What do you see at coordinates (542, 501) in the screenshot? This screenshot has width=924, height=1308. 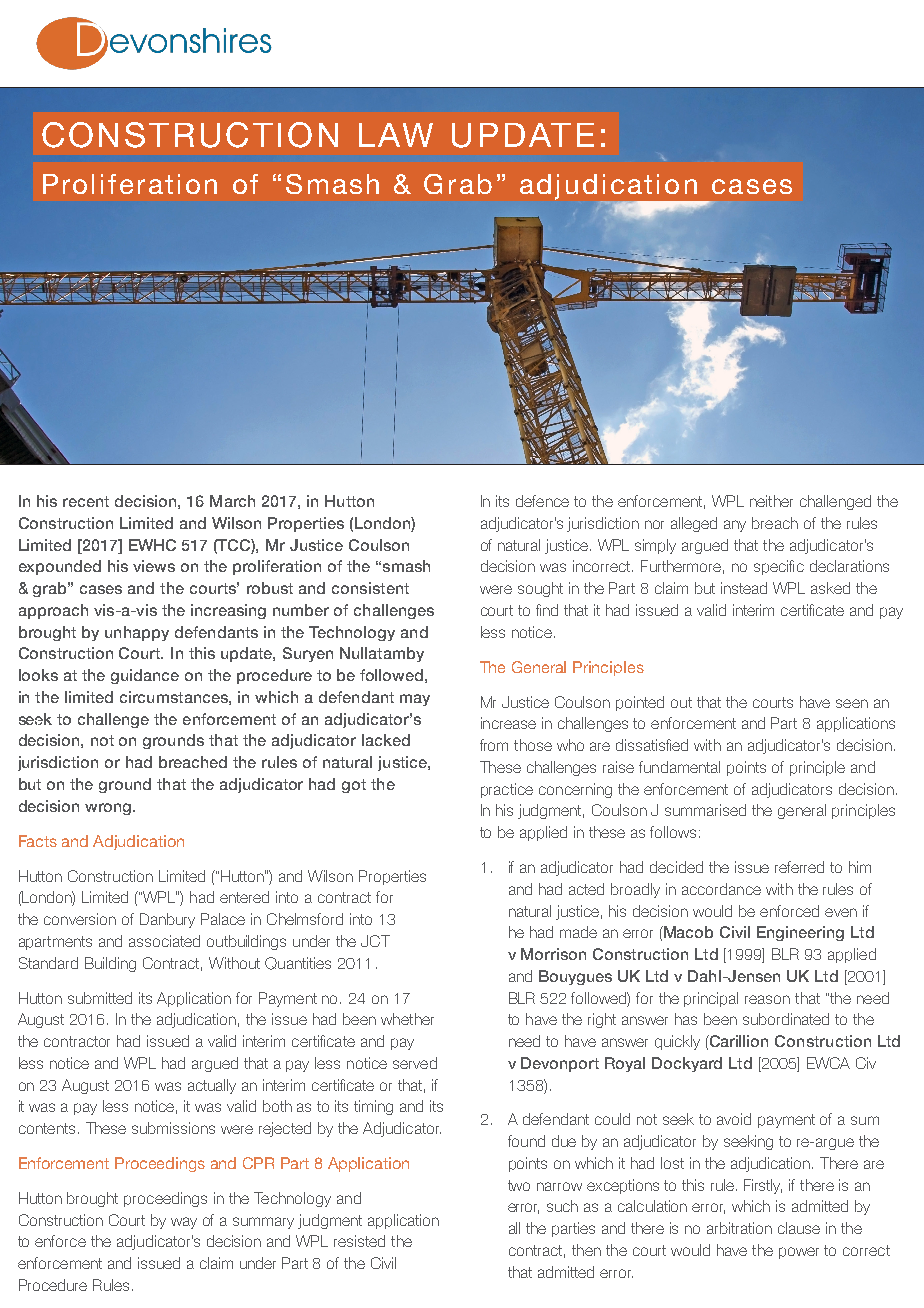 I see `defence` at bounding box center [542, 501].
